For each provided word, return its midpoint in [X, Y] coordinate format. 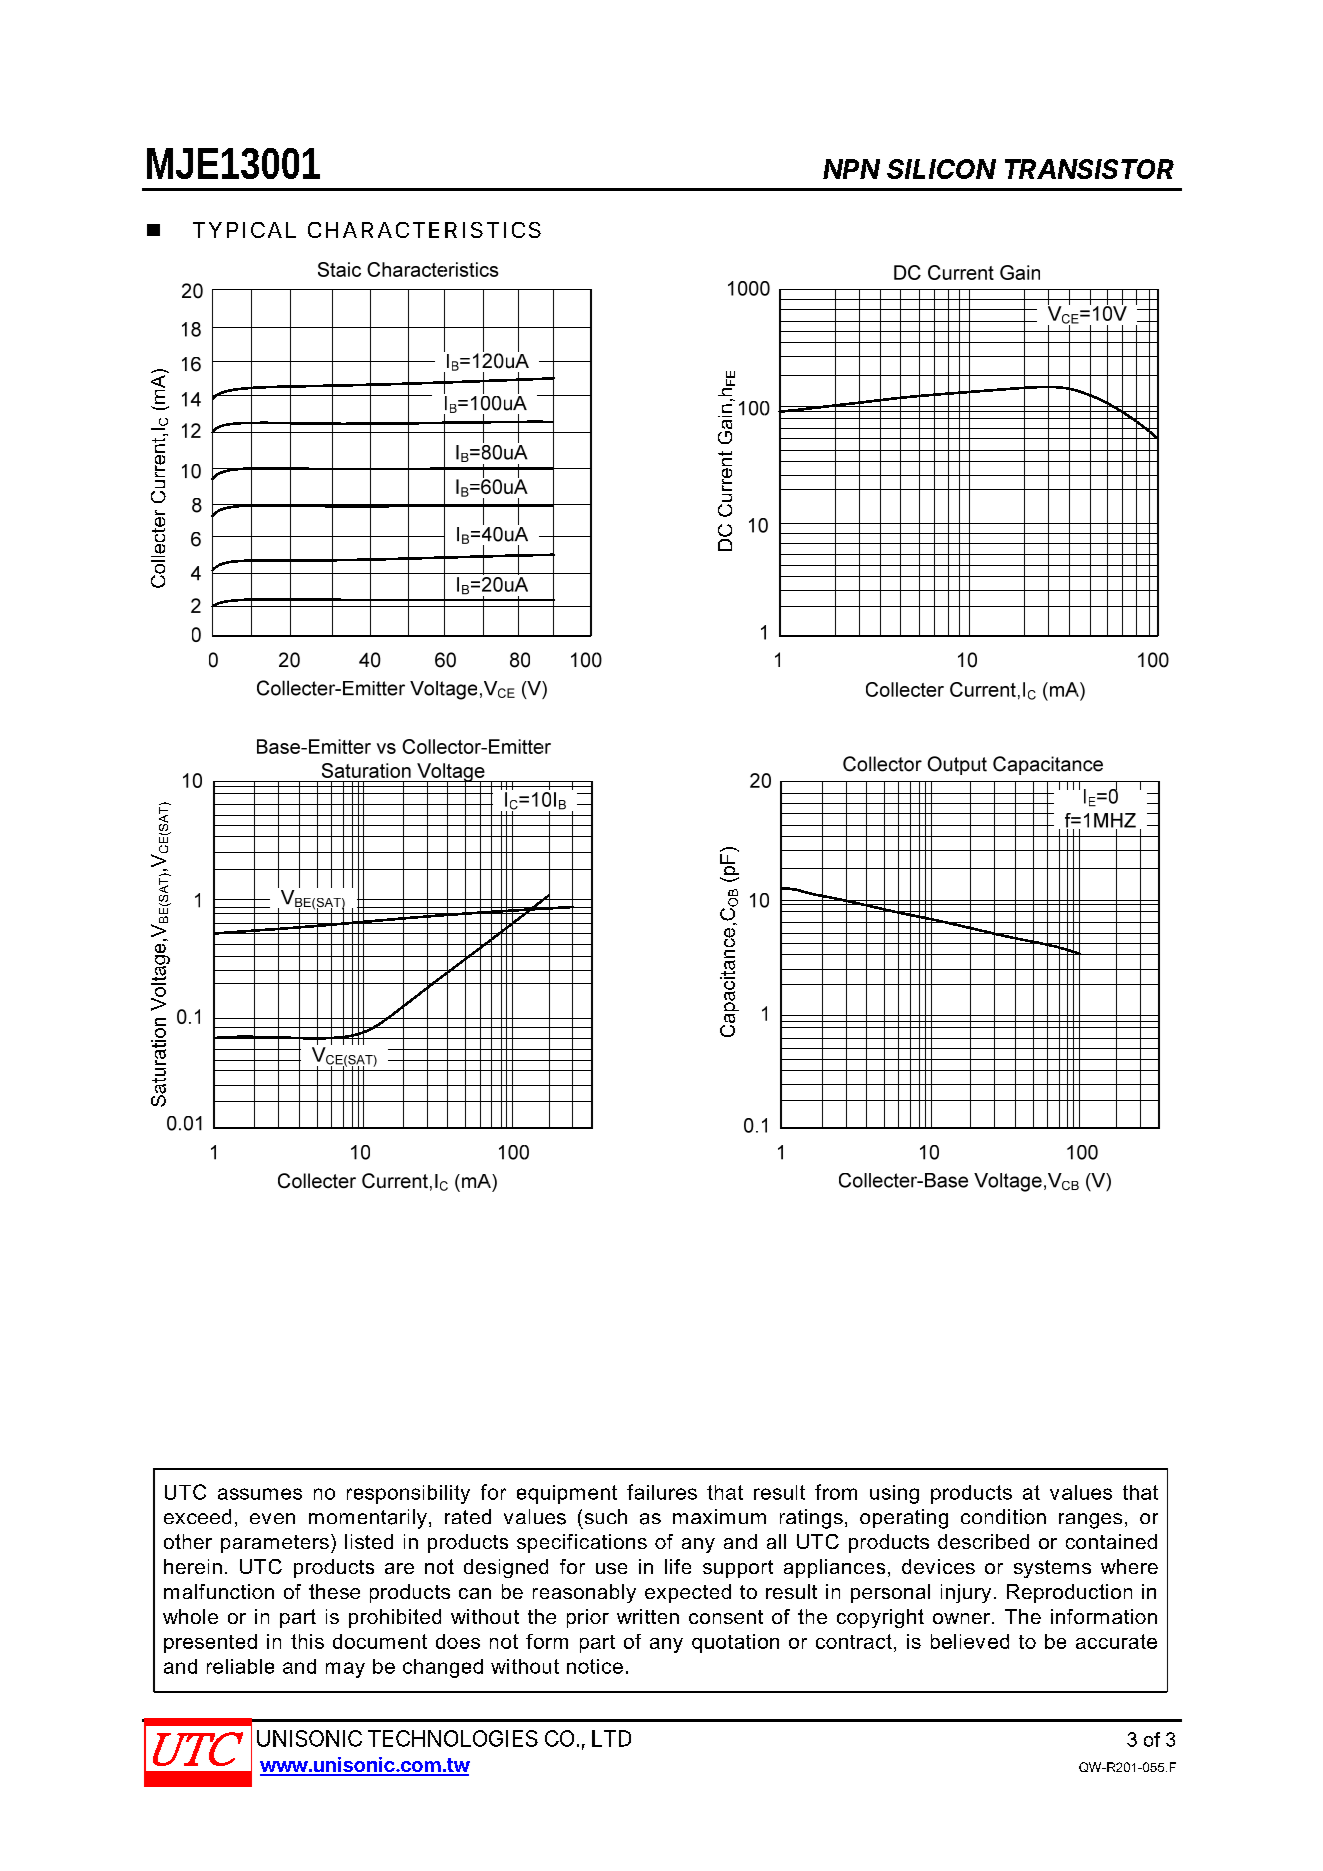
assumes [260, 1494]
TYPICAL [244, 230]
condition [1003, 1517]
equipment [567, 1494]
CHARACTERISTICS [424, 230]
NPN [851, 169]
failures [662, 1492]
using [894, 1494]
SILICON [941, 169]
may [345, 1670]
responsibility [408, 1494]
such [606, 1516]
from [836, 1492]
